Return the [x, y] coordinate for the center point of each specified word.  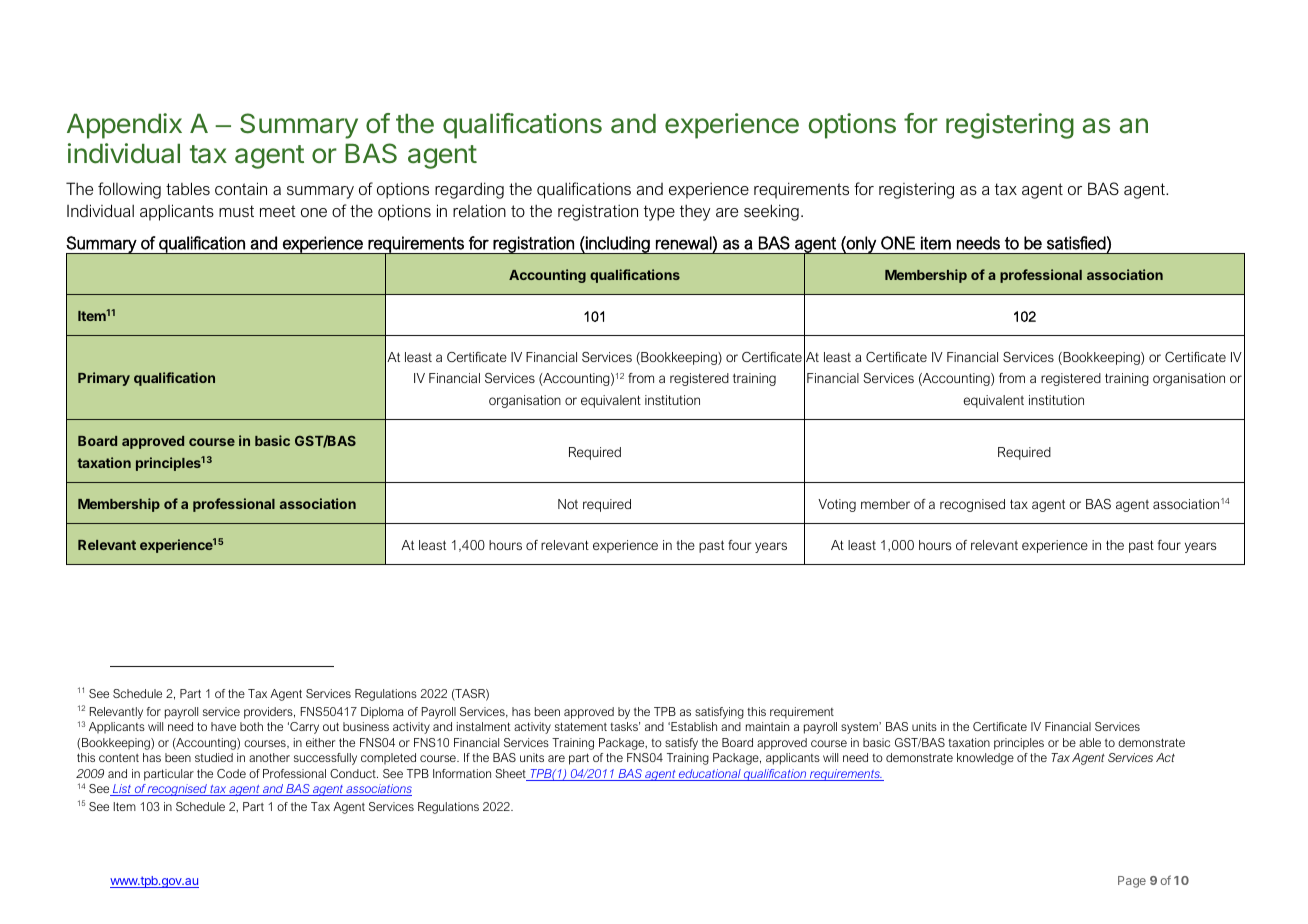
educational [710, 775]
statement [581, 726]
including [618, 245]
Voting [837, 505]
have [223, 726]
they [695, 212]
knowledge [985, 759]
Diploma [382, 713]
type [659, 213]
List [122, 790]
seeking [771, 212]
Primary [104, 379]
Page [1132, 882]
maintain [767, 726]
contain [241, 188]
